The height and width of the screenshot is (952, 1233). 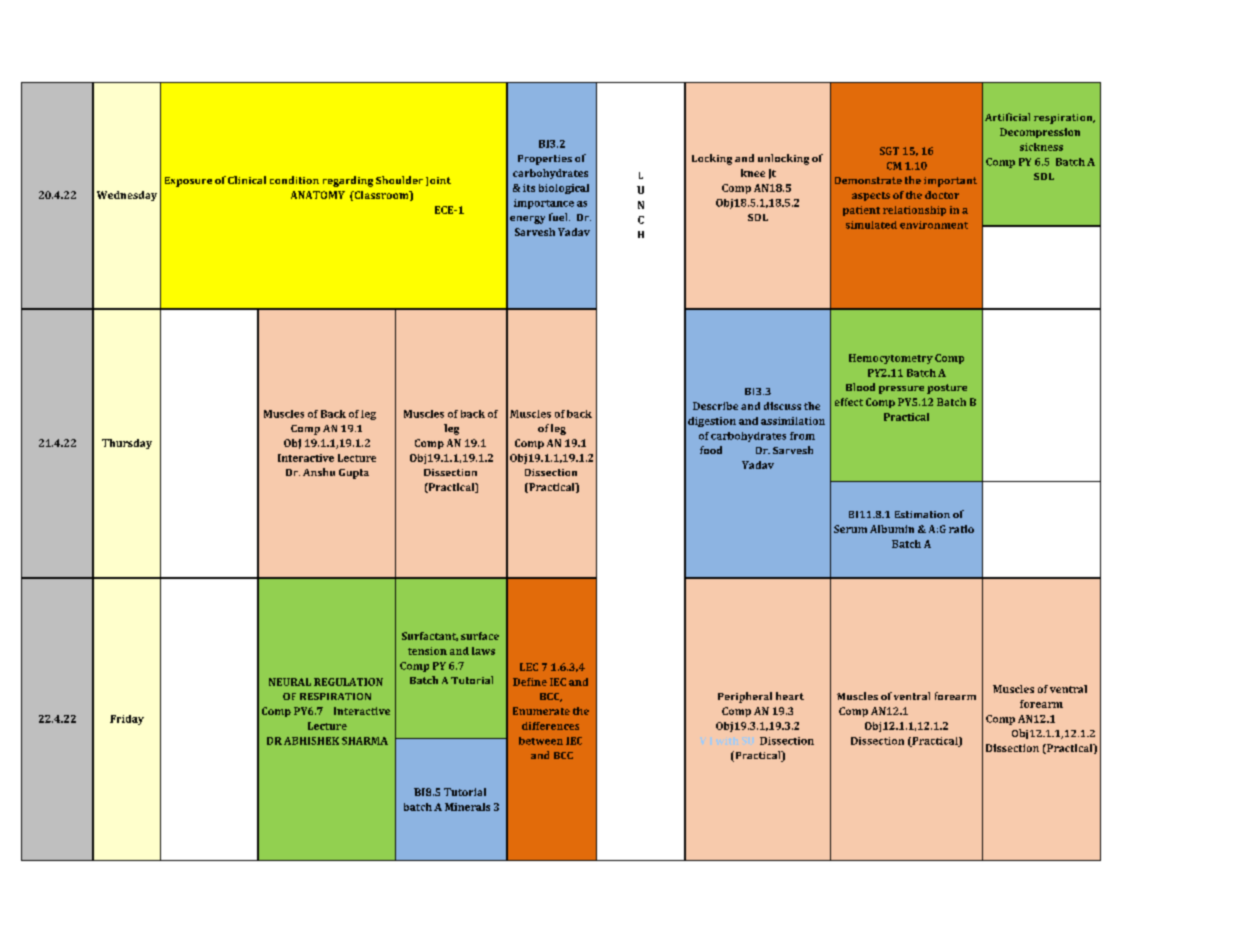 I want to click on Minerals, so click(x=467, y=807).
